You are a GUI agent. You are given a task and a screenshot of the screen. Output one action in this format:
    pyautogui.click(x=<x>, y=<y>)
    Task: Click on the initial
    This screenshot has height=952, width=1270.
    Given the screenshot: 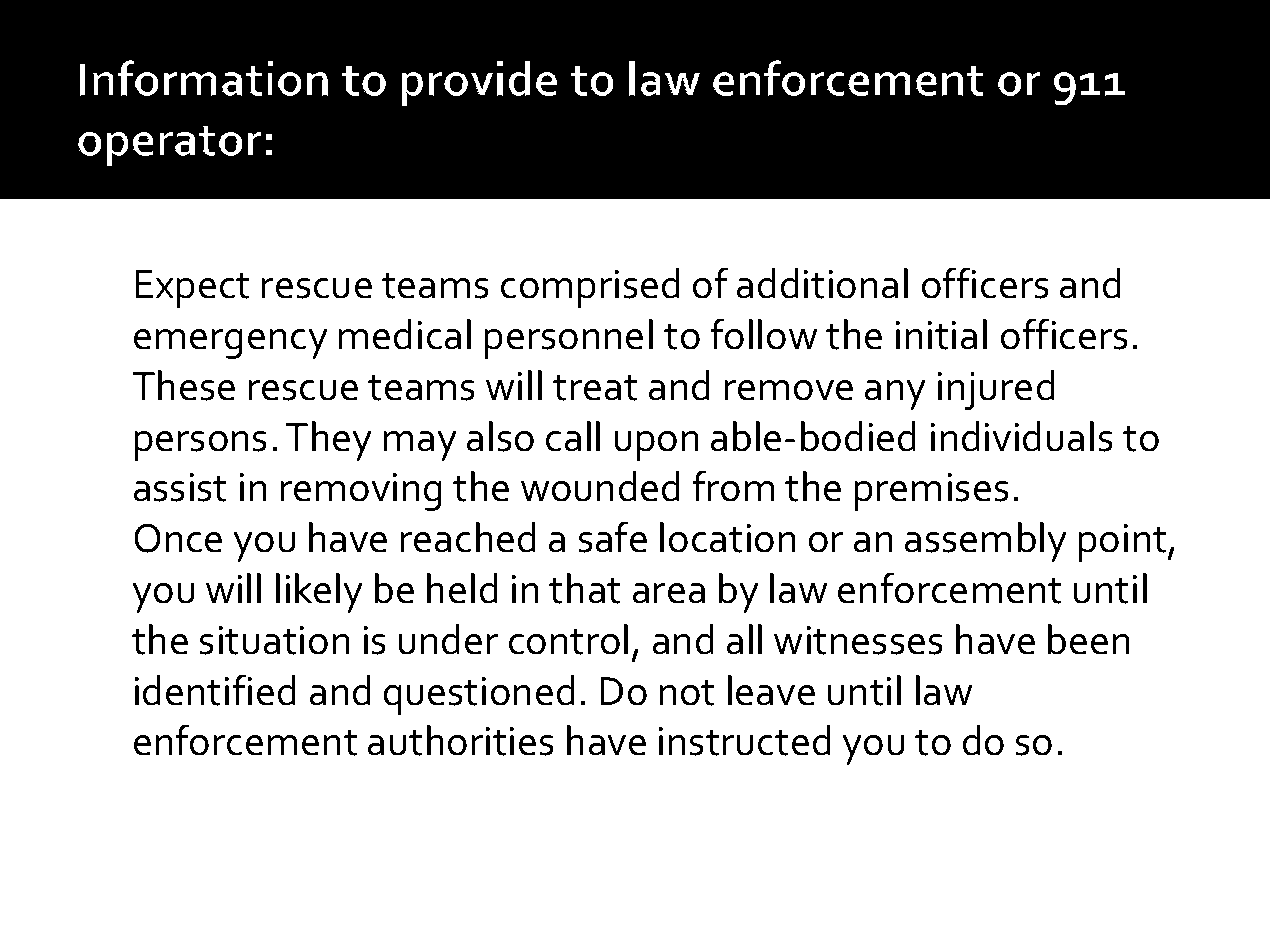 What is the action you would take?
    pyautogui.click(x=941, y=334)
